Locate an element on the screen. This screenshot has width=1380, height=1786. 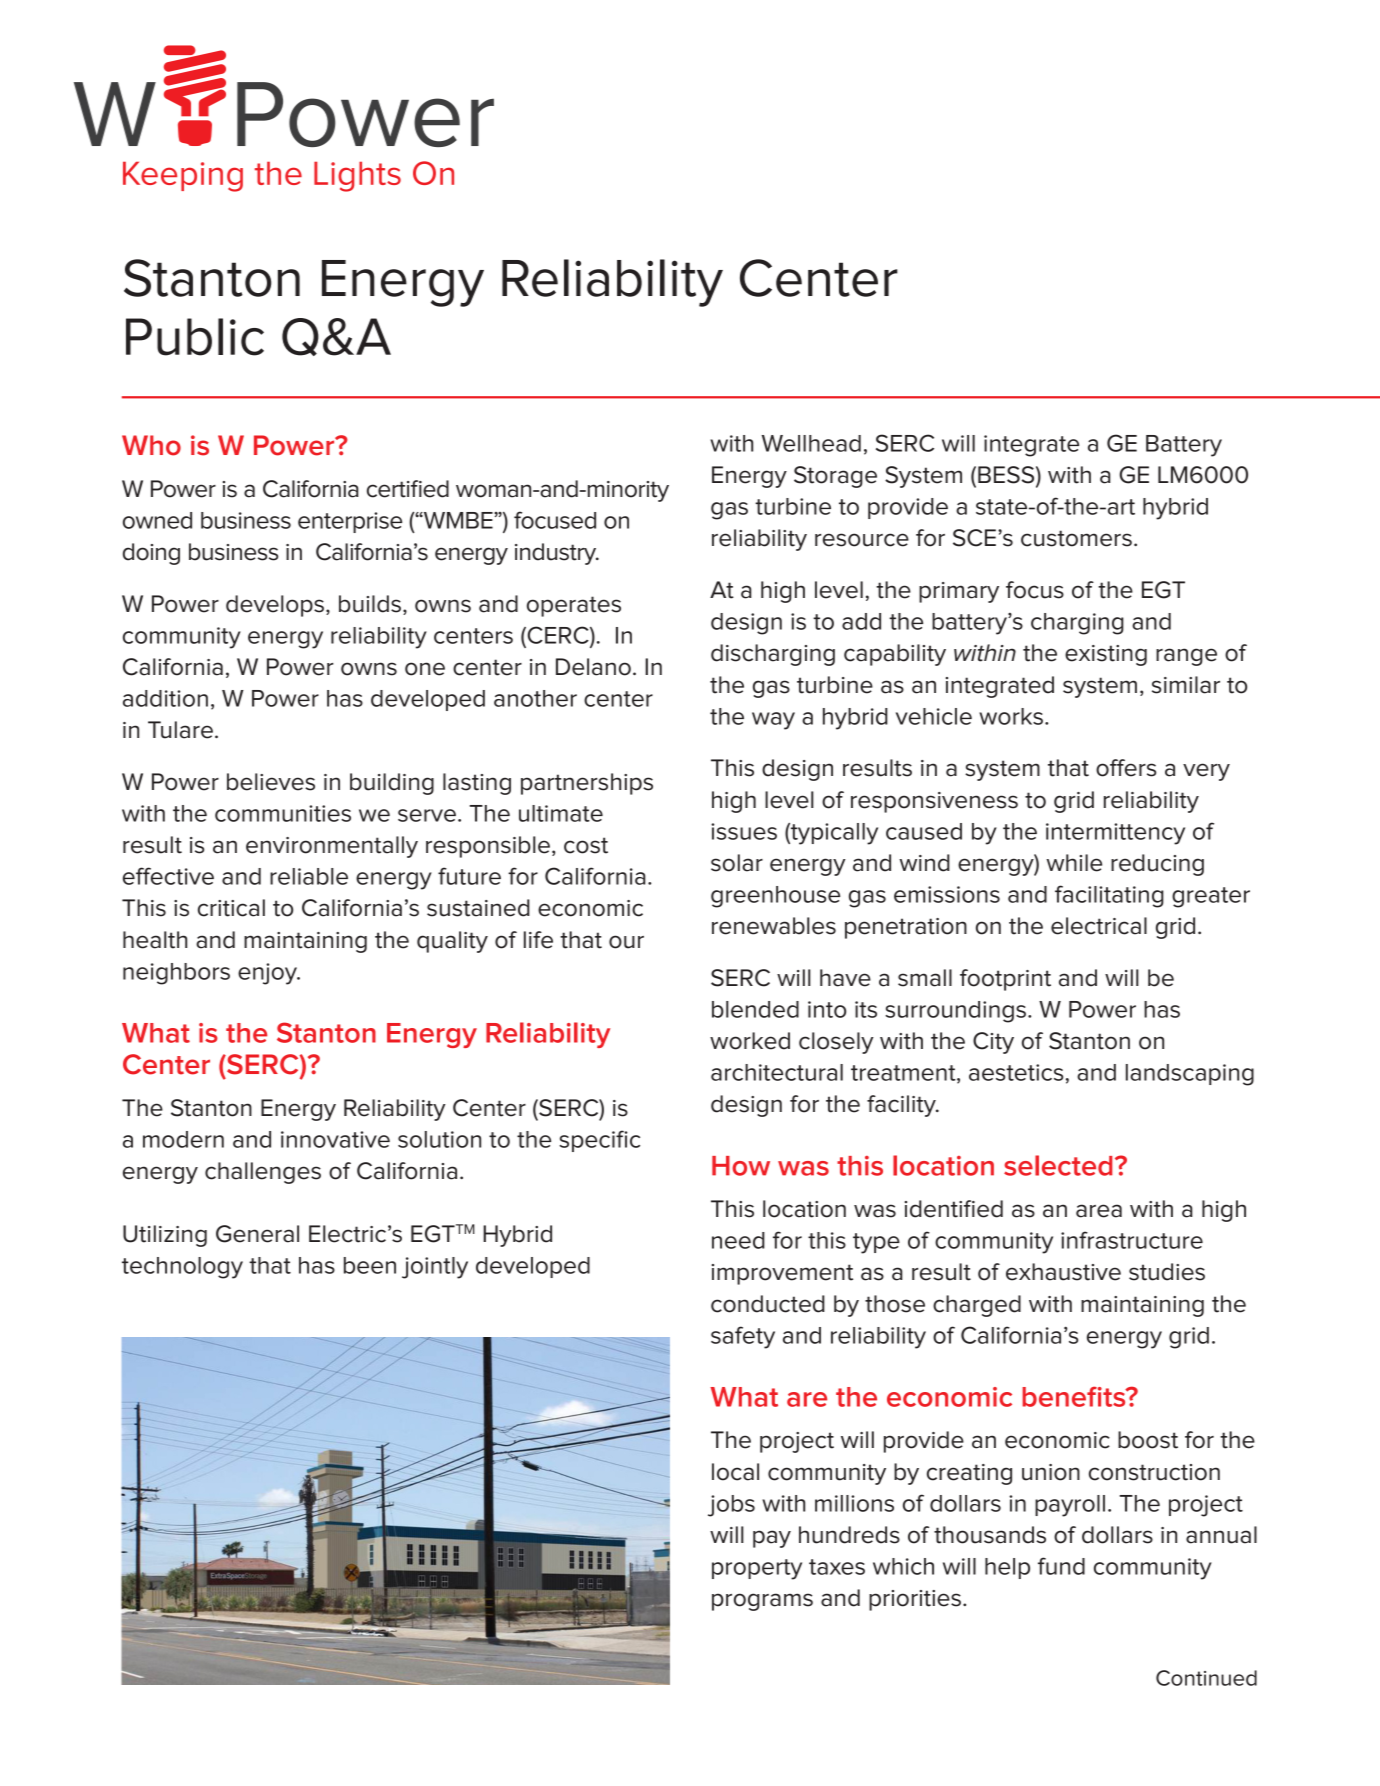
programs is located at coordinates (762, 1602).
